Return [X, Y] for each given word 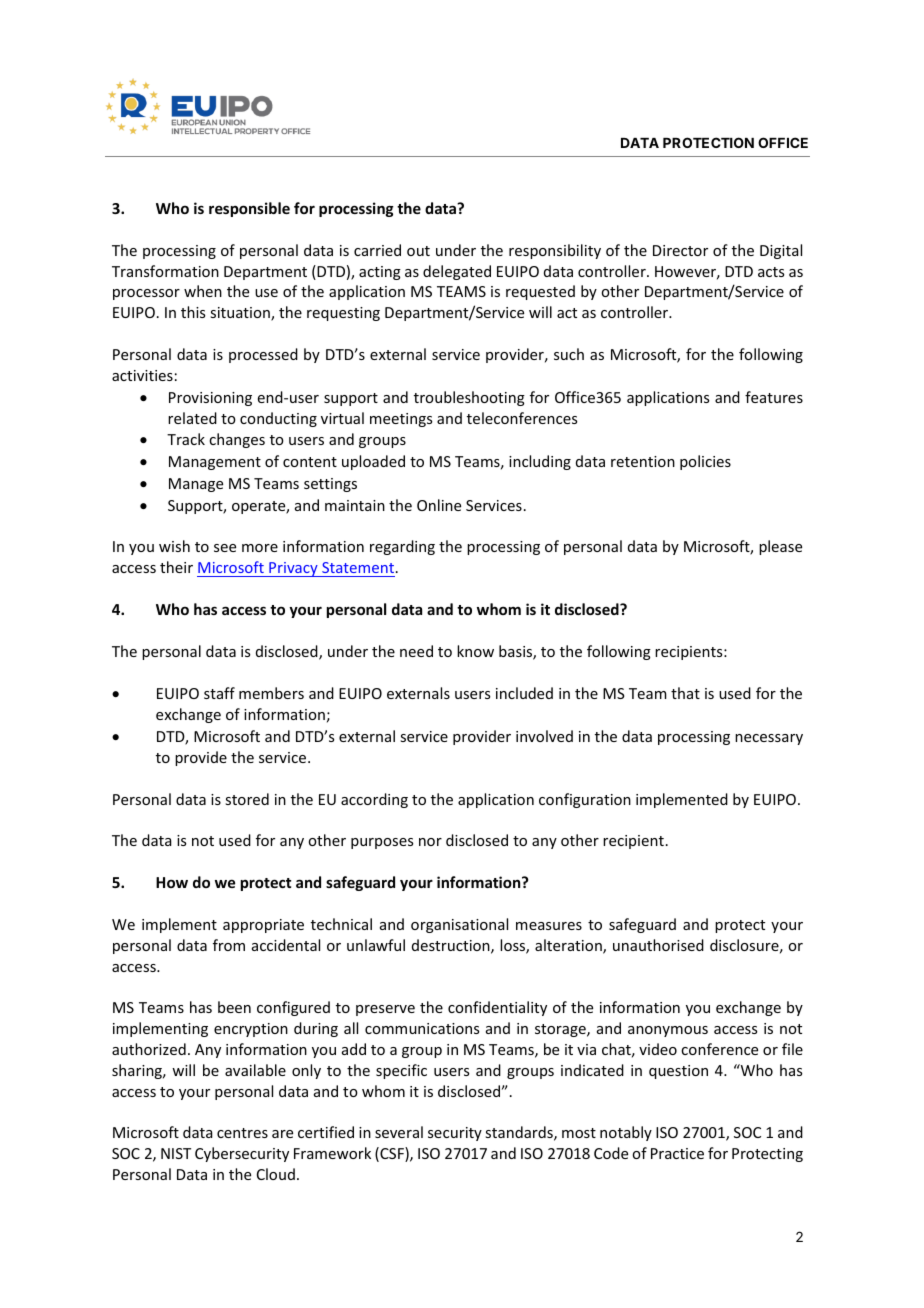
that [685, 693]
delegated [457, 272]
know [475, 651]
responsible [249, 209]
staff [219, 693]
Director [680, 250]
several [399, 1132]
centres [242, 1133]
